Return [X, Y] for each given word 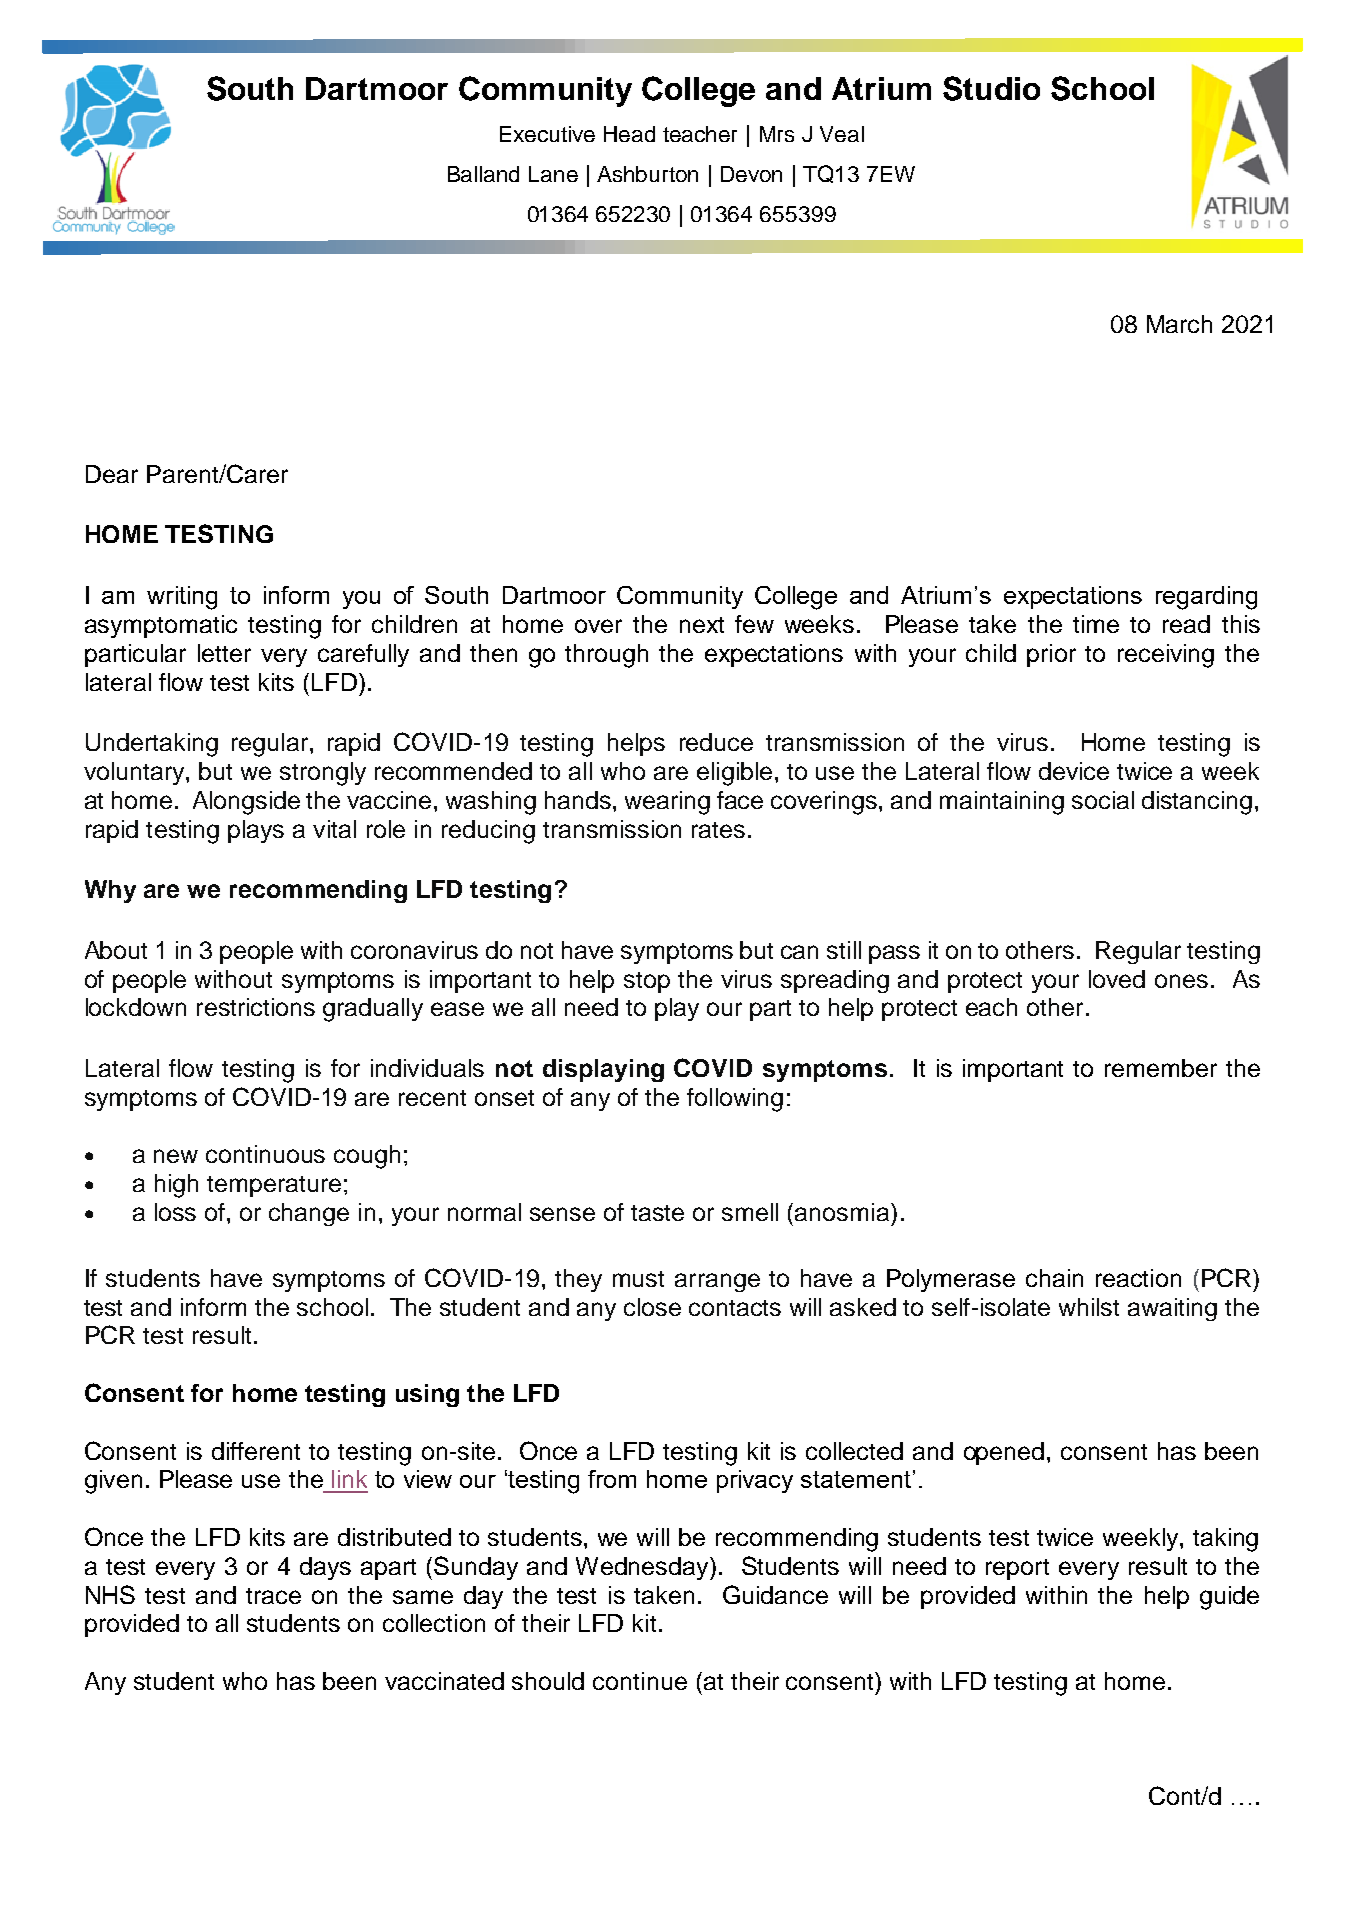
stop [647, 982]
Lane [553, 174]
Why [110, 891]
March [1179, 324]
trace [273, 1596]
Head [629, 134]
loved [1117, 979]
